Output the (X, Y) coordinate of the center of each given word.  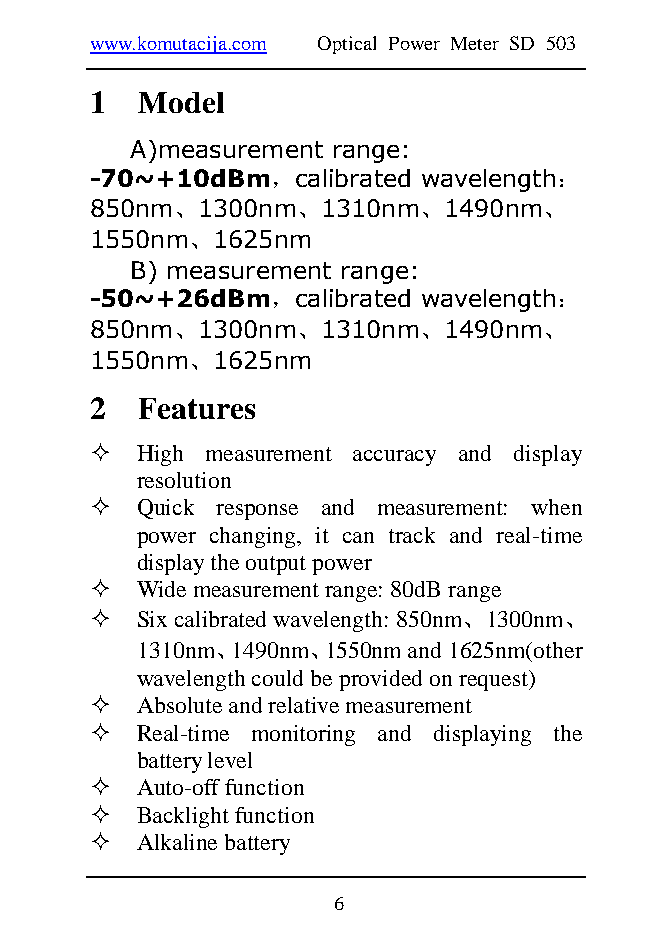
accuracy (394, 458)
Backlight (183, 817)
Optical (347, 45)
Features (197, 408)
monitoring (303, 735)
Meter (475, 43)
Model (181, 102)
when (556, 507)
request (495, 680)
